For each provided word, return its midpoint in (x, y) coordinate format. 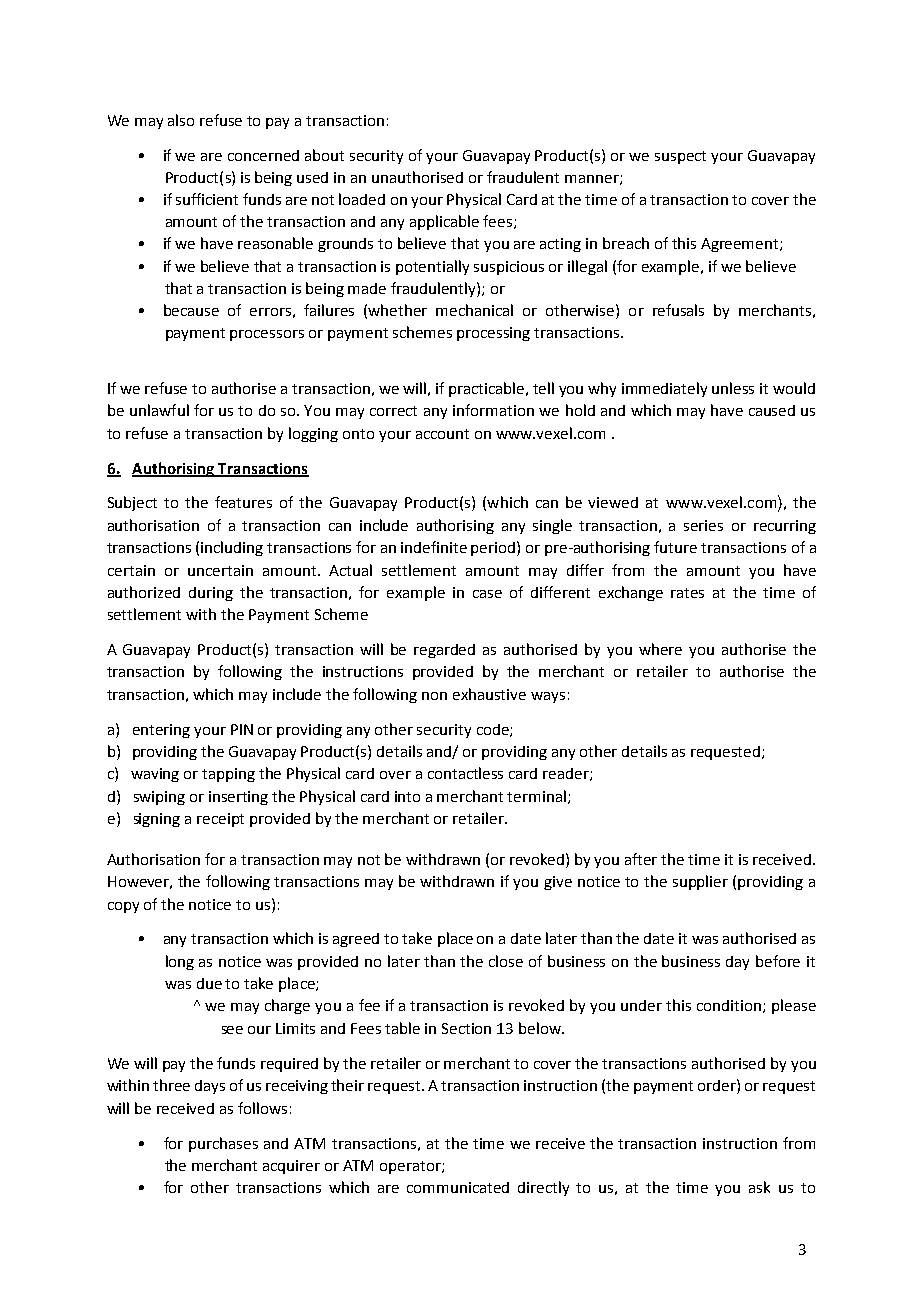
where (660, 649)
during (211, 594)
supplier (700, 882)
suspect (680, 157)
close (506, 961)
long (180, 962)
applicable (444, 222)
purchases (223, 1144)
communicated (458, 1187)
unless (733, 388)
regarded (444, 651)
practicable (488, 389)
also (181, 120)
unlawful (159, 410)
